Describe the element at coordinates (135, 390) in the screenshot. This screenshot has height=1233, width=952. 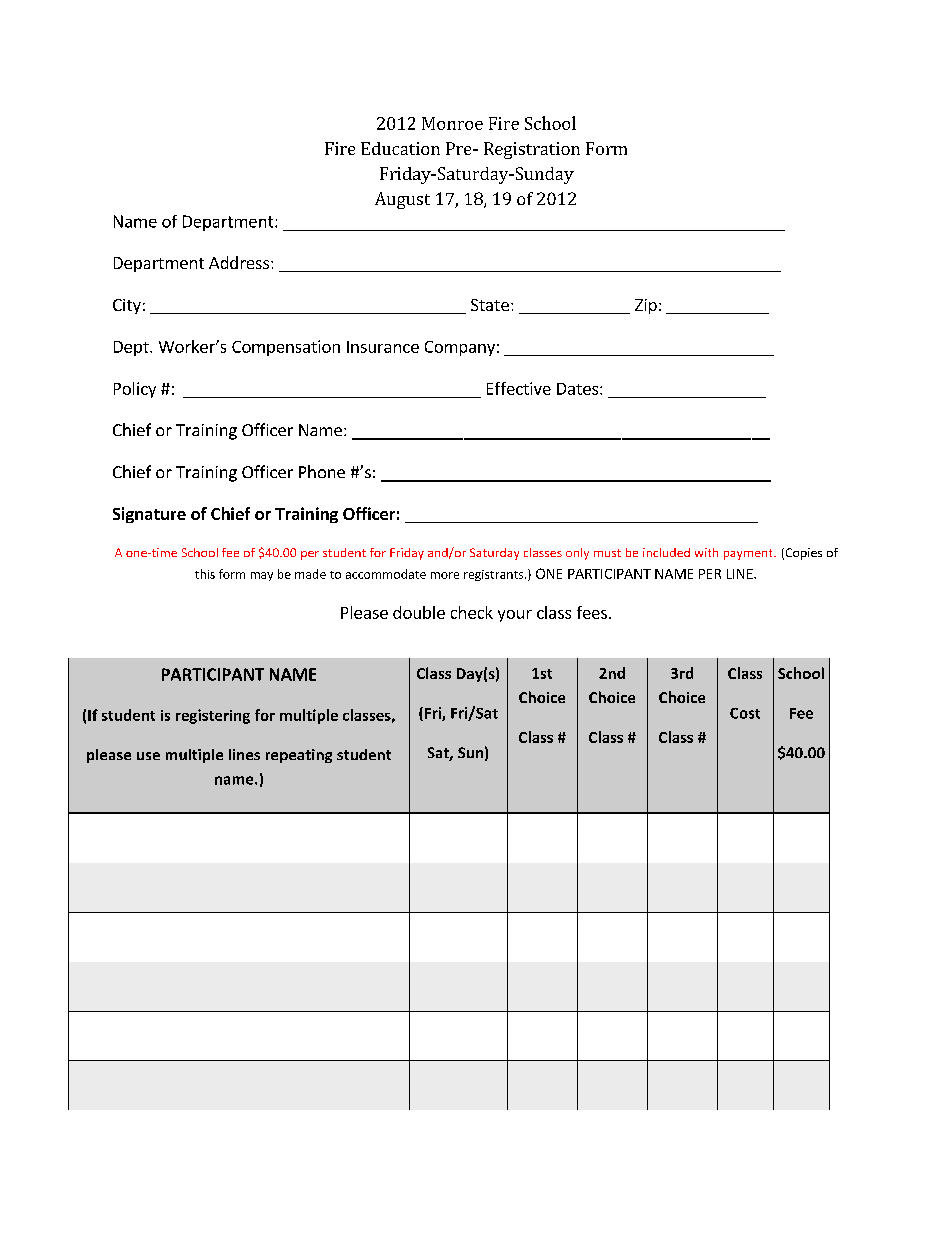
I see `Policy` at that location.
